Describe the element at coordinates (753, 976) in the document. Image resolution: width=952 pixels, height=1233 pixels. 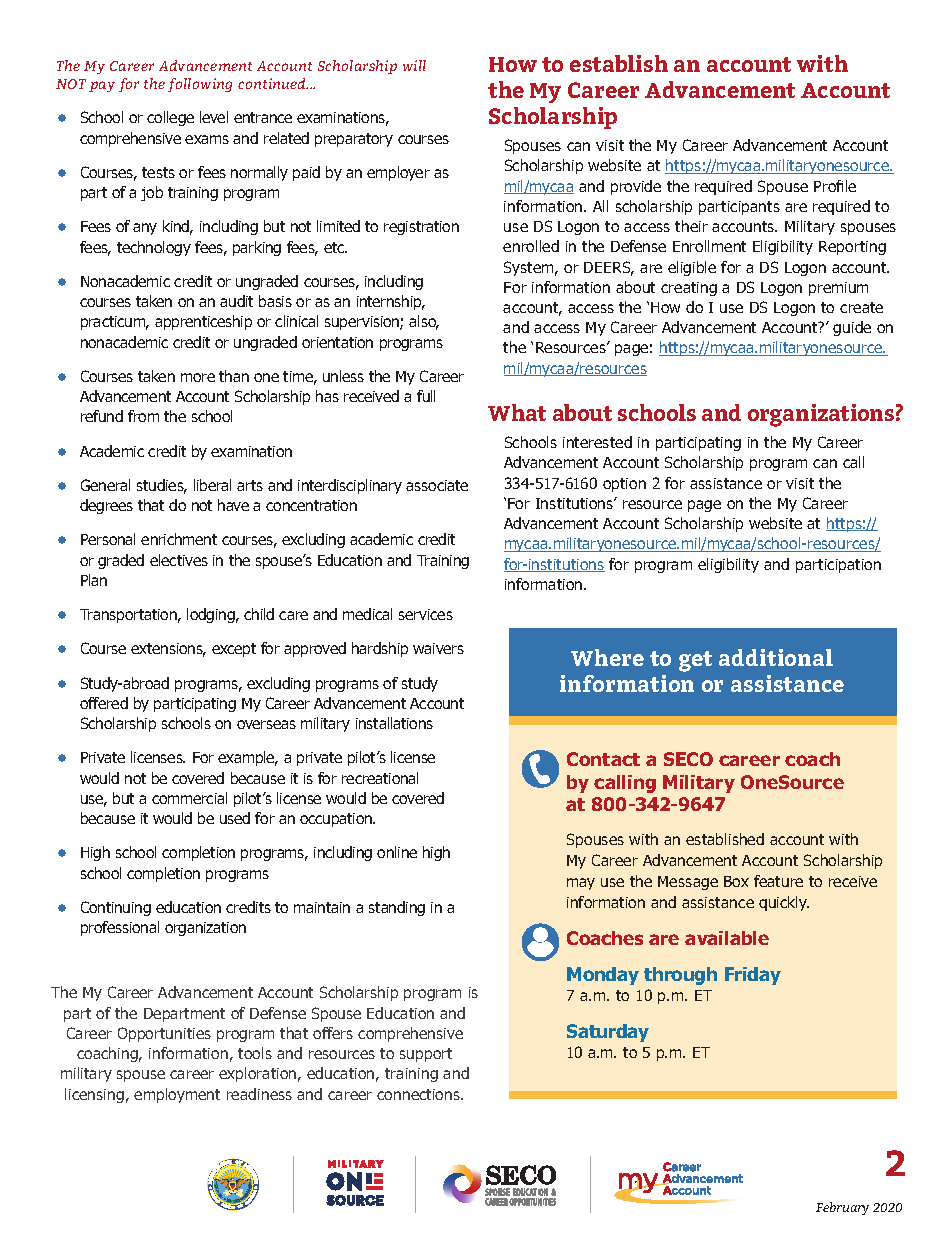
I see `Friday` at that location.
